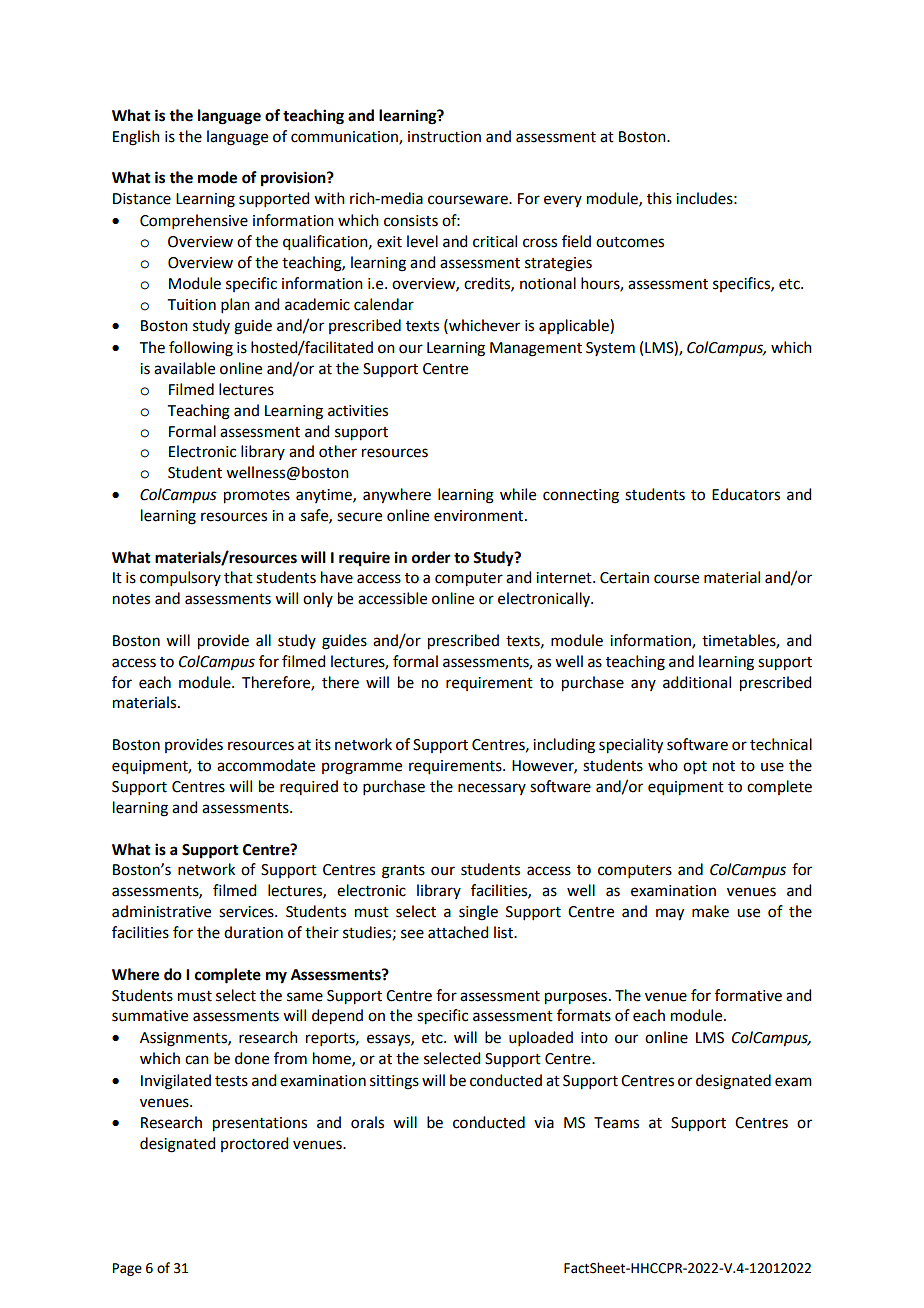 The image size is (924, 1308). Describe the element at coordinates (697, 682) in the screenshot. I see `additional` at that location.
